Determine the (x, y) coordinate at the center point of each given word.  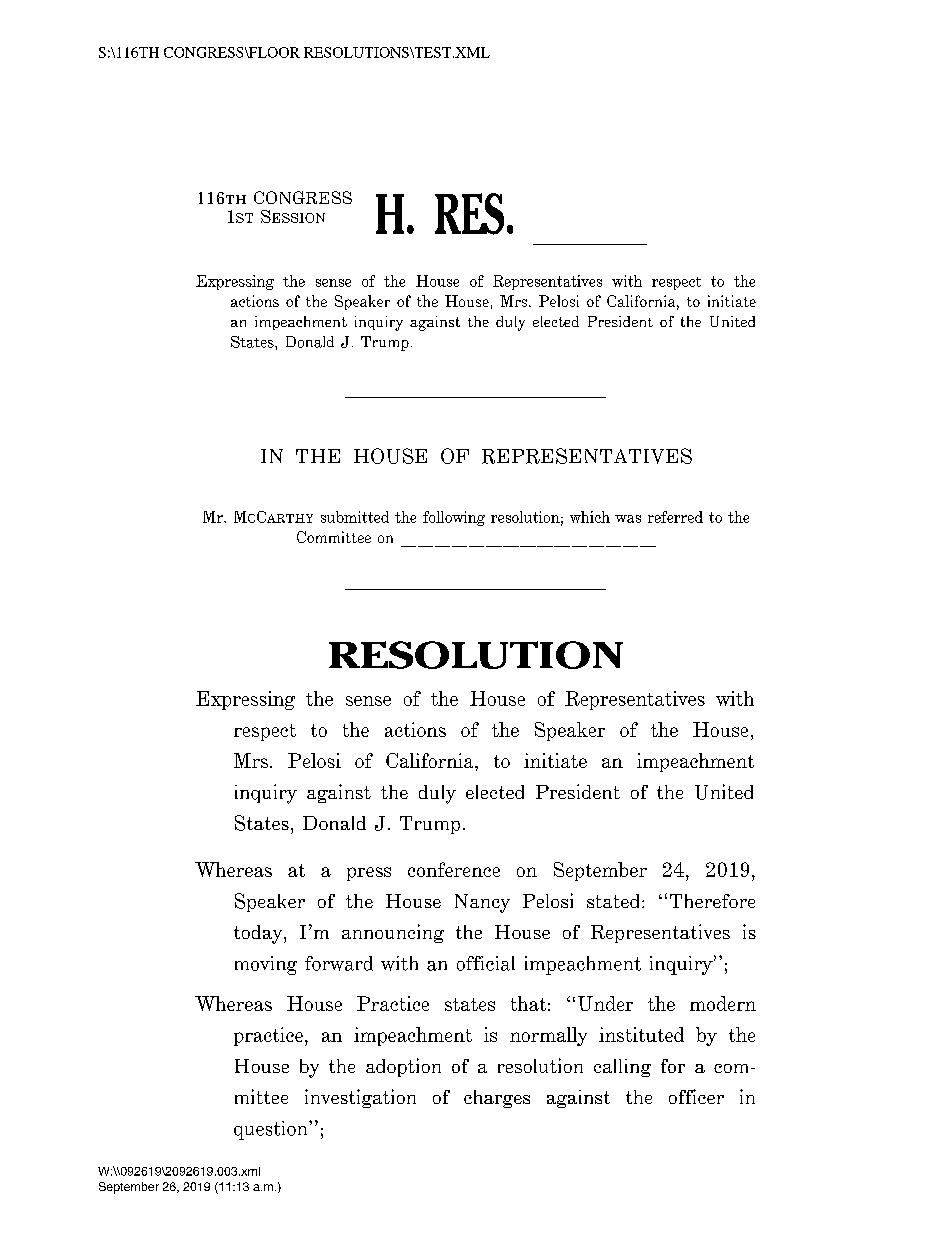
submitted (355, 517)
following (454, 518)
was (628, 519)
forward (339, 963)
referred (675, 517)
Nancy (482, 903)
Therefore (712, 901)
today (259, 934)
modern (723, 1003)
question (272, 1130)
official (486, 963)
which (590, 517)
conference (454, 869)
